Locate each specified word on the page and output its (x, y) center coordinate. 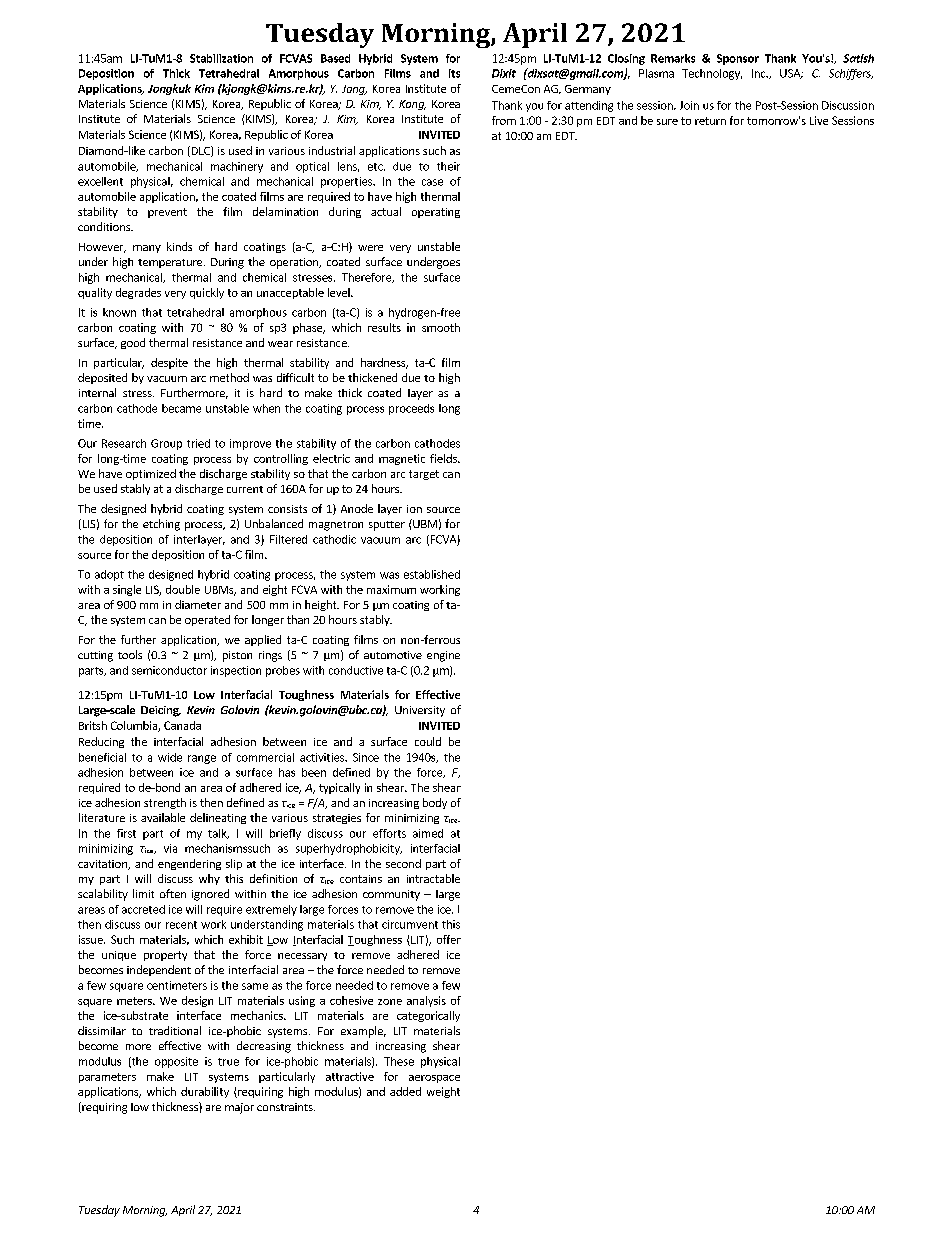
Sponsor (738, 59)
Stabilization (221, 58)
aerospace (434, 1079)
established (432, 574)
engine (443, 656)
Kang (412, 105)
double (183, 589)
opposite (176, 1062)
